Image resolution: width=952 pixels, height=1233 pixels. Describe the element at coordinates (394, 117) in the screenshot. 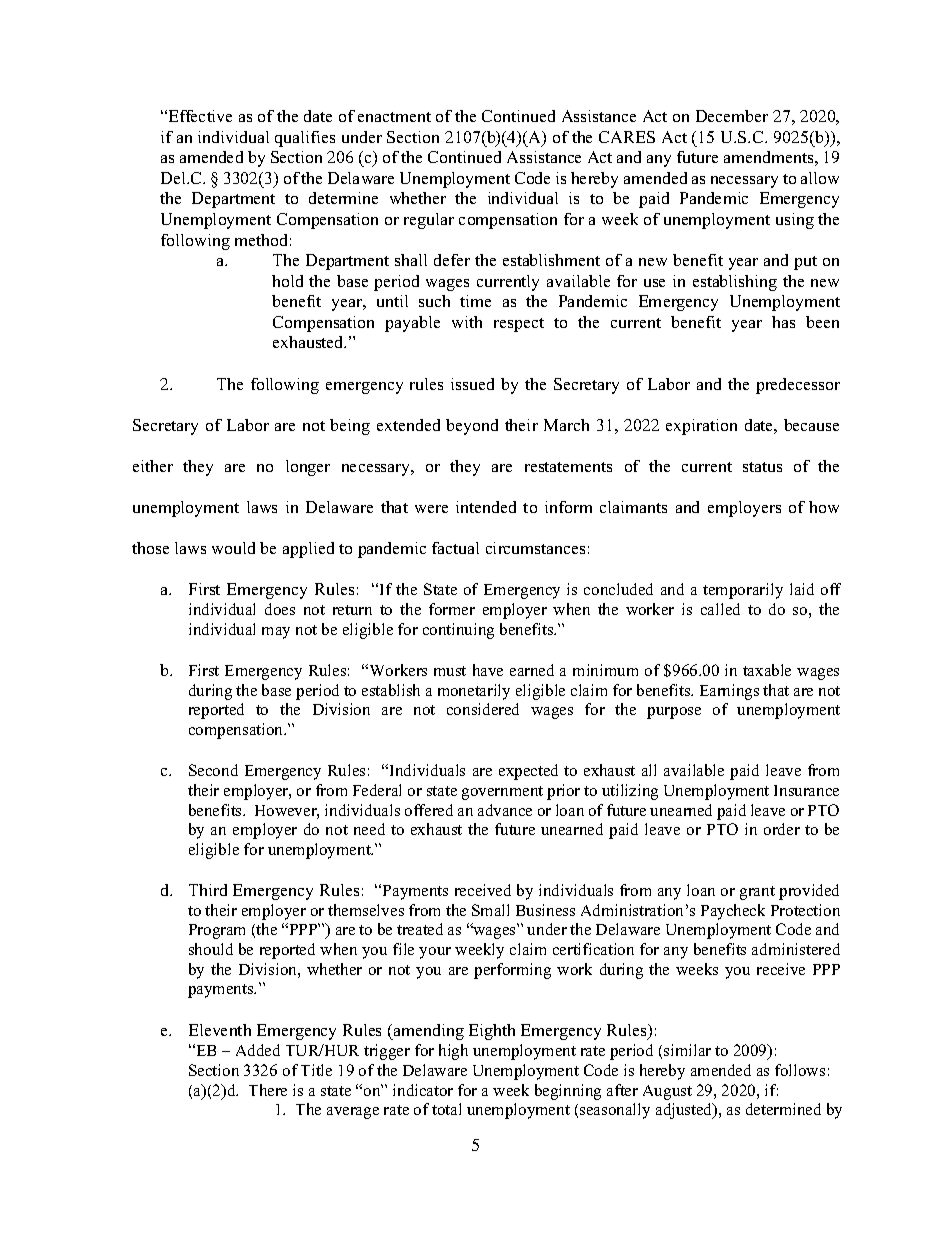

I see `enactment` at that location.
